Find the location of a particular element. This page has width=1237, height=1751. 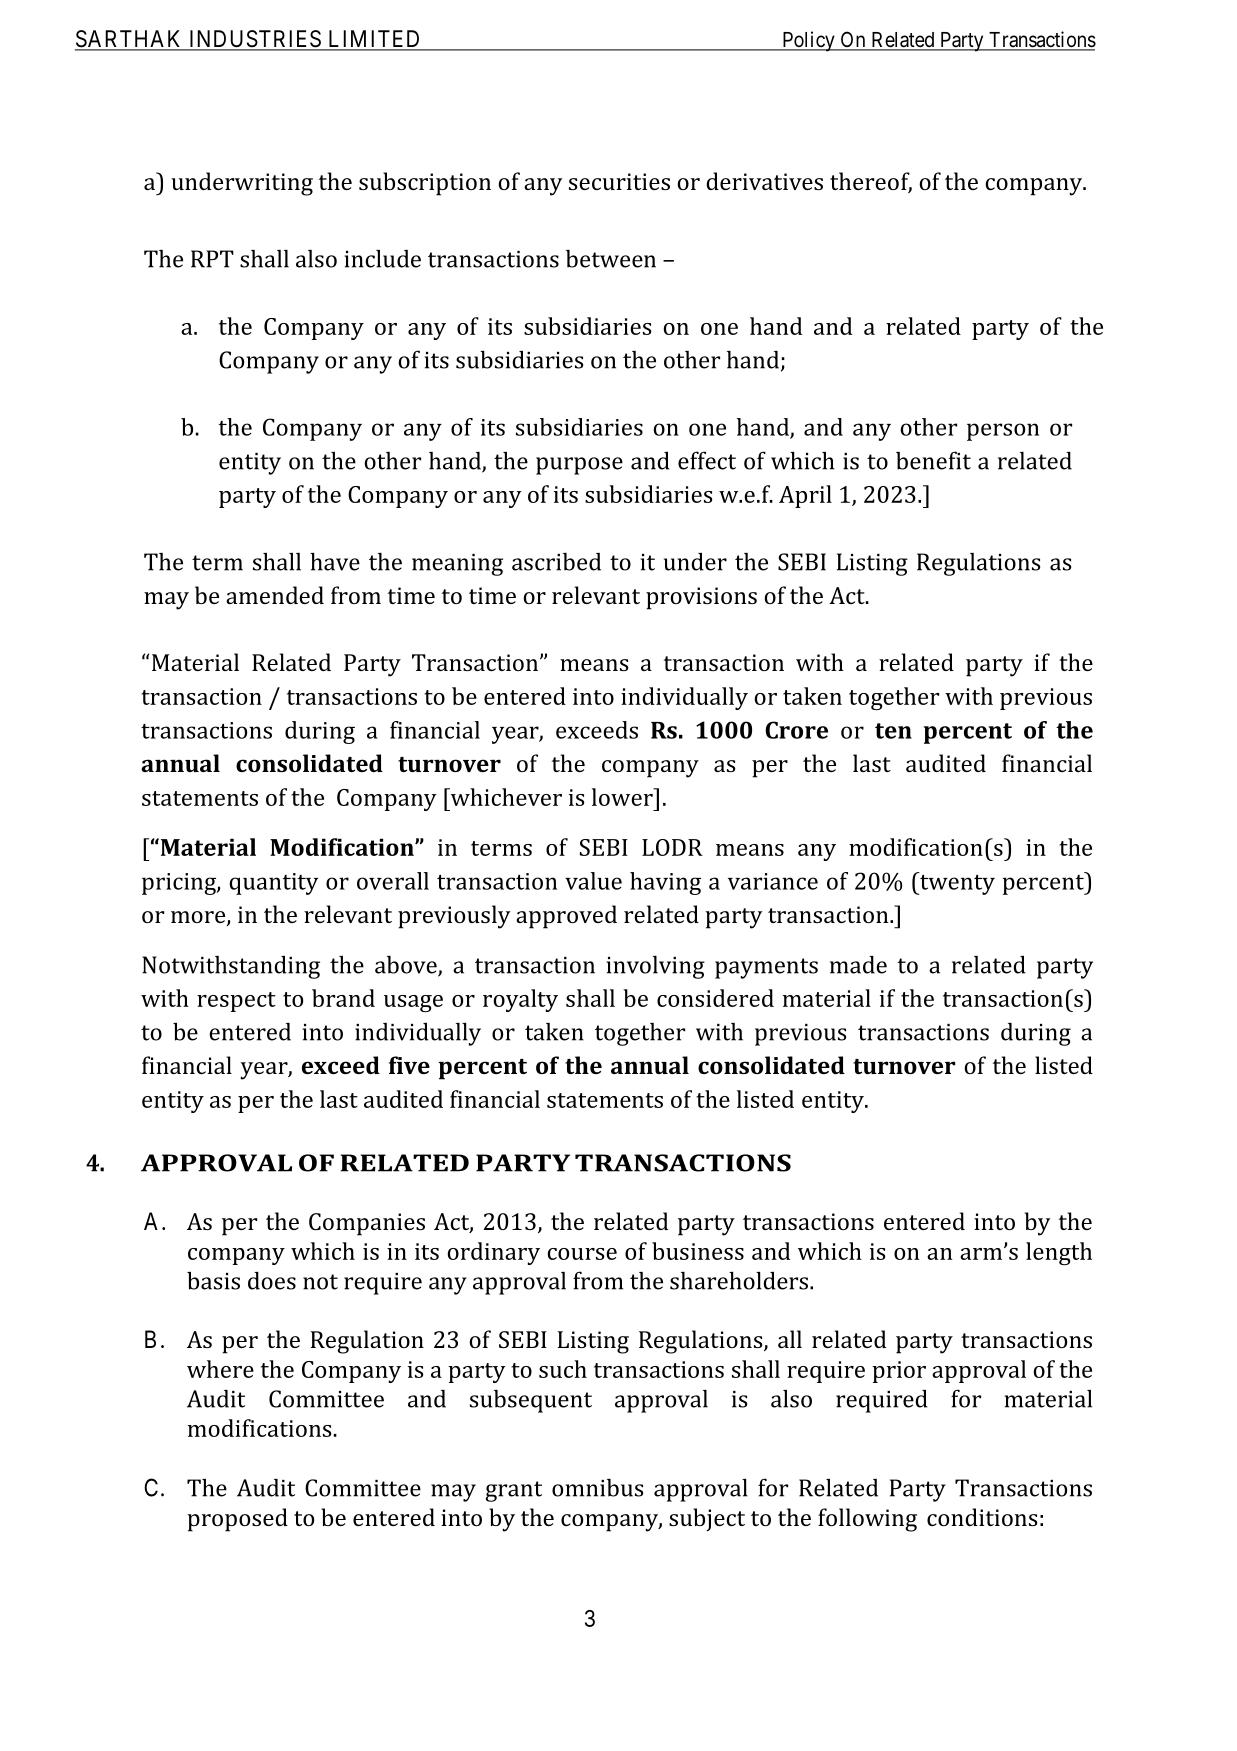

lower is located at coordinates (623, 797).
